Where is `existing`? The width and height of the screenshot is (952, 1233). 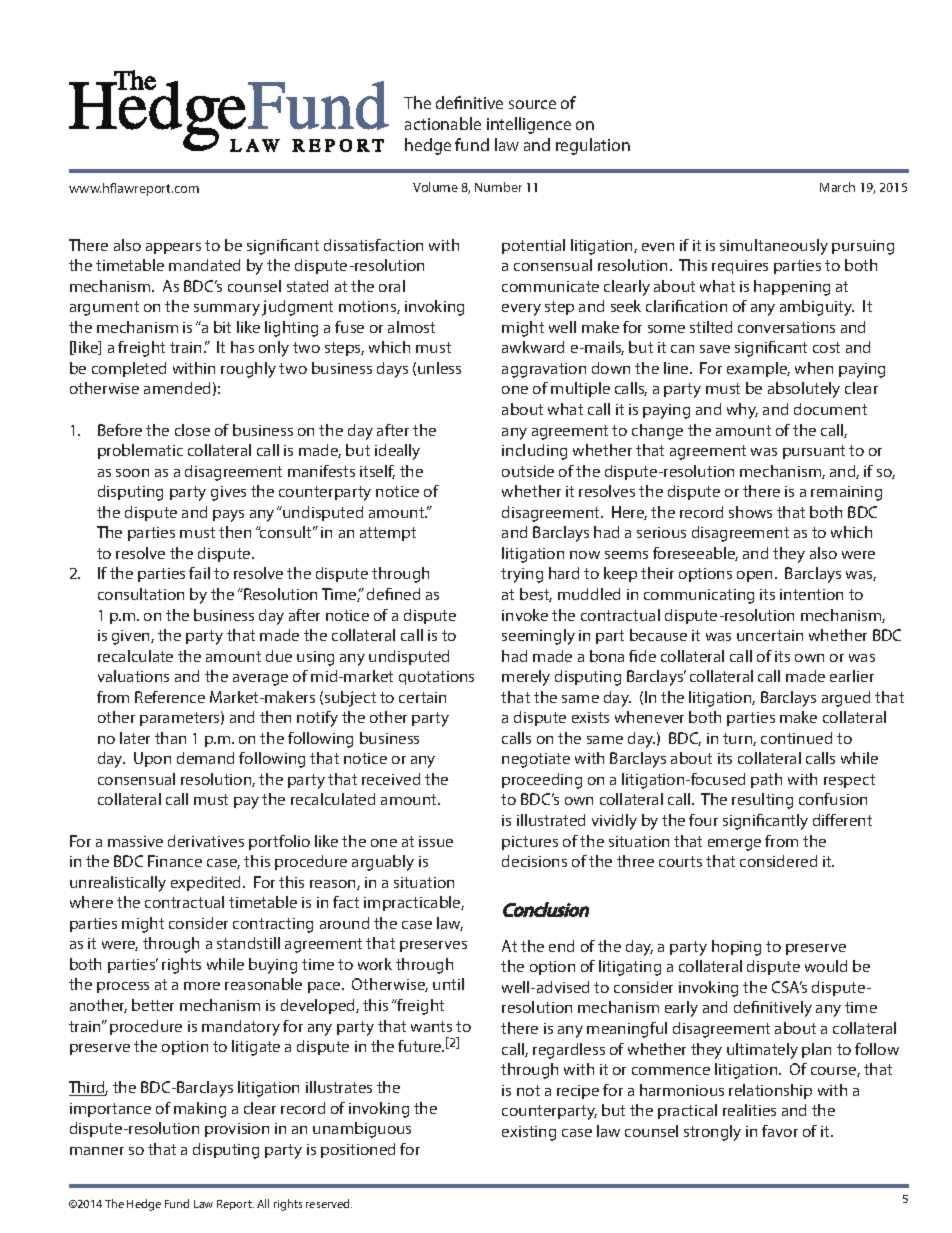
existing is located at coordinates (529, 1133).
